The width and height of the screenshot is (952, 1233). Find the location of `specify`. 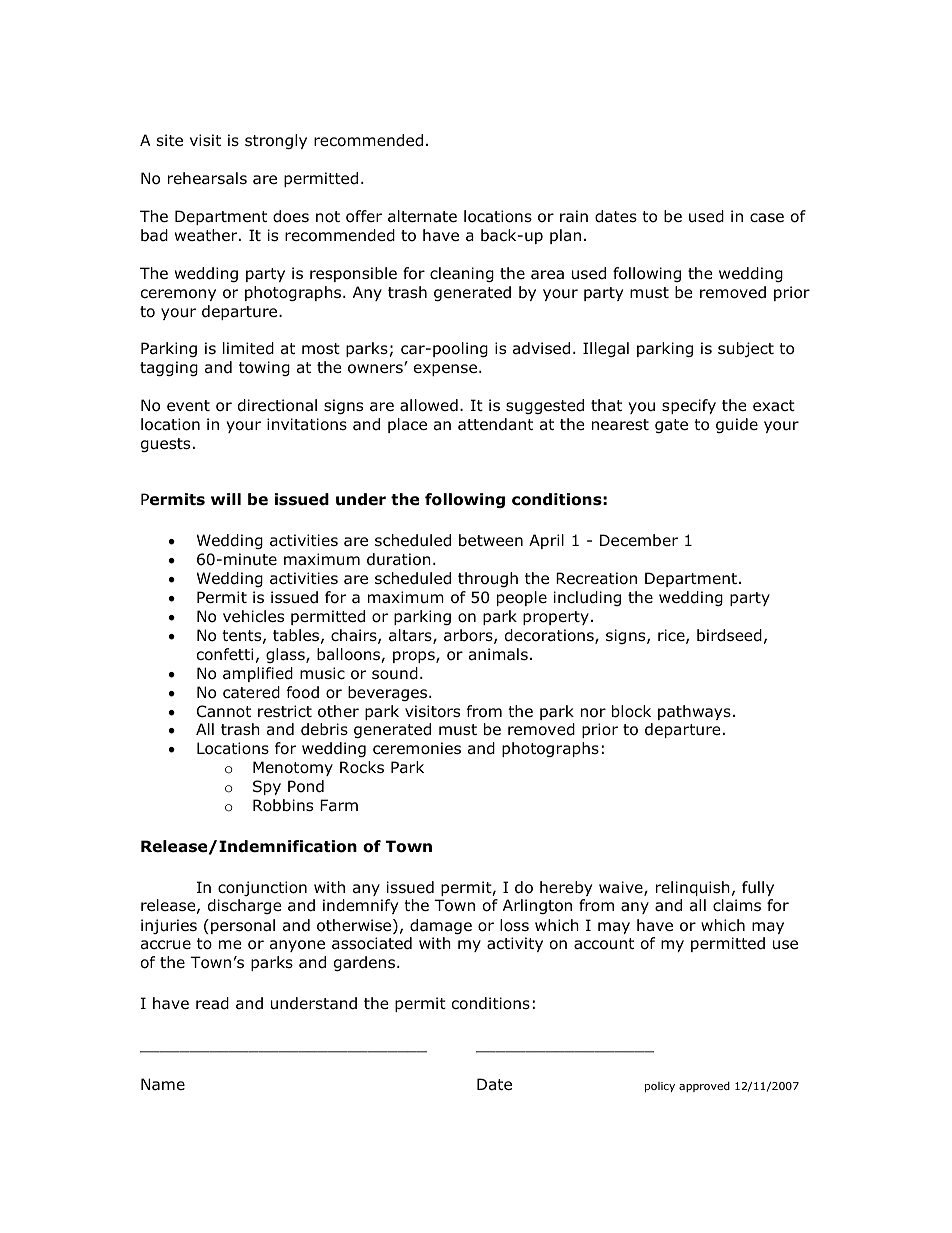

specify is located at coordinates (689, 406).
